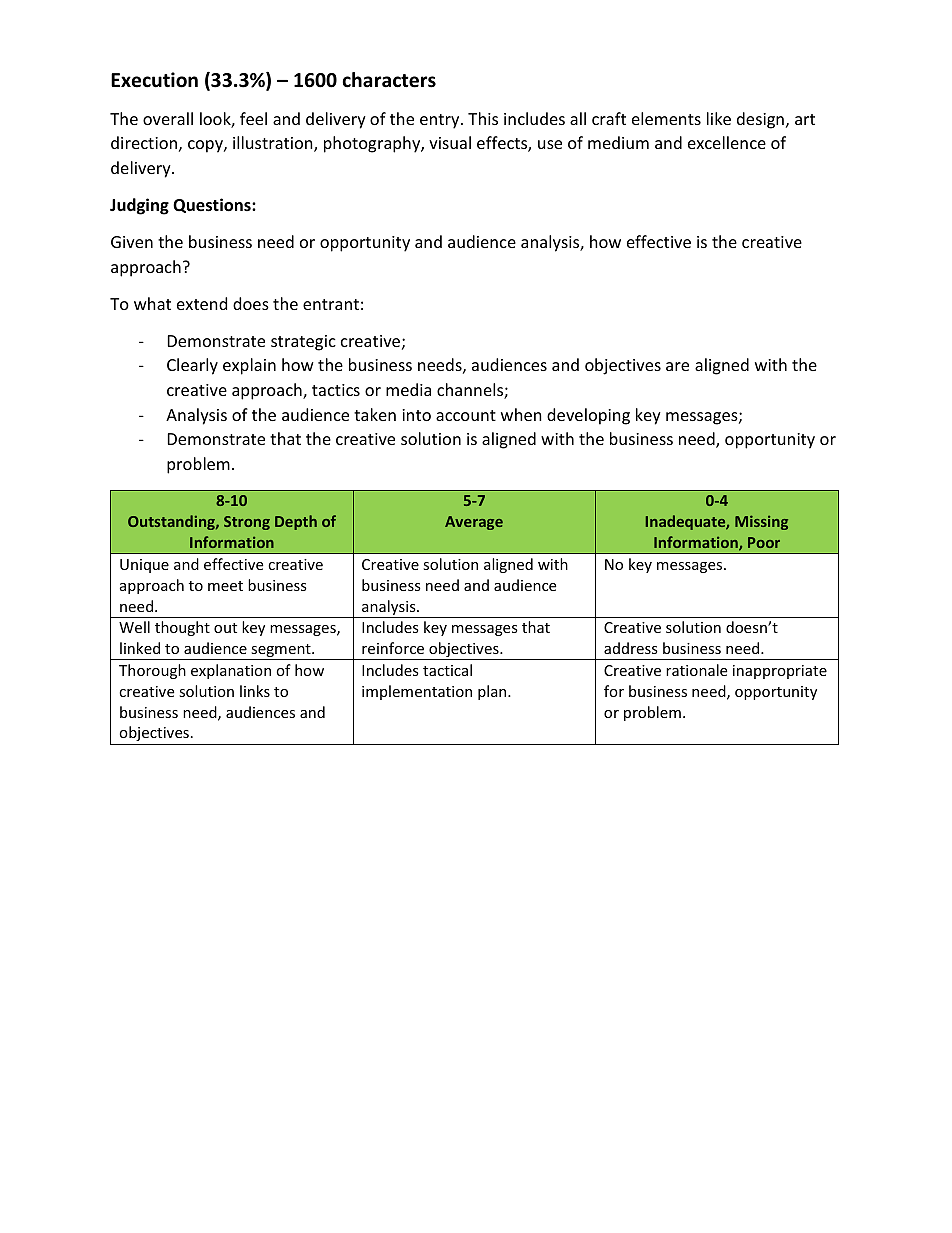  What do you see at coordinates (474, 523) in the page?
I see `Average` at bounding box center [474, 523].
